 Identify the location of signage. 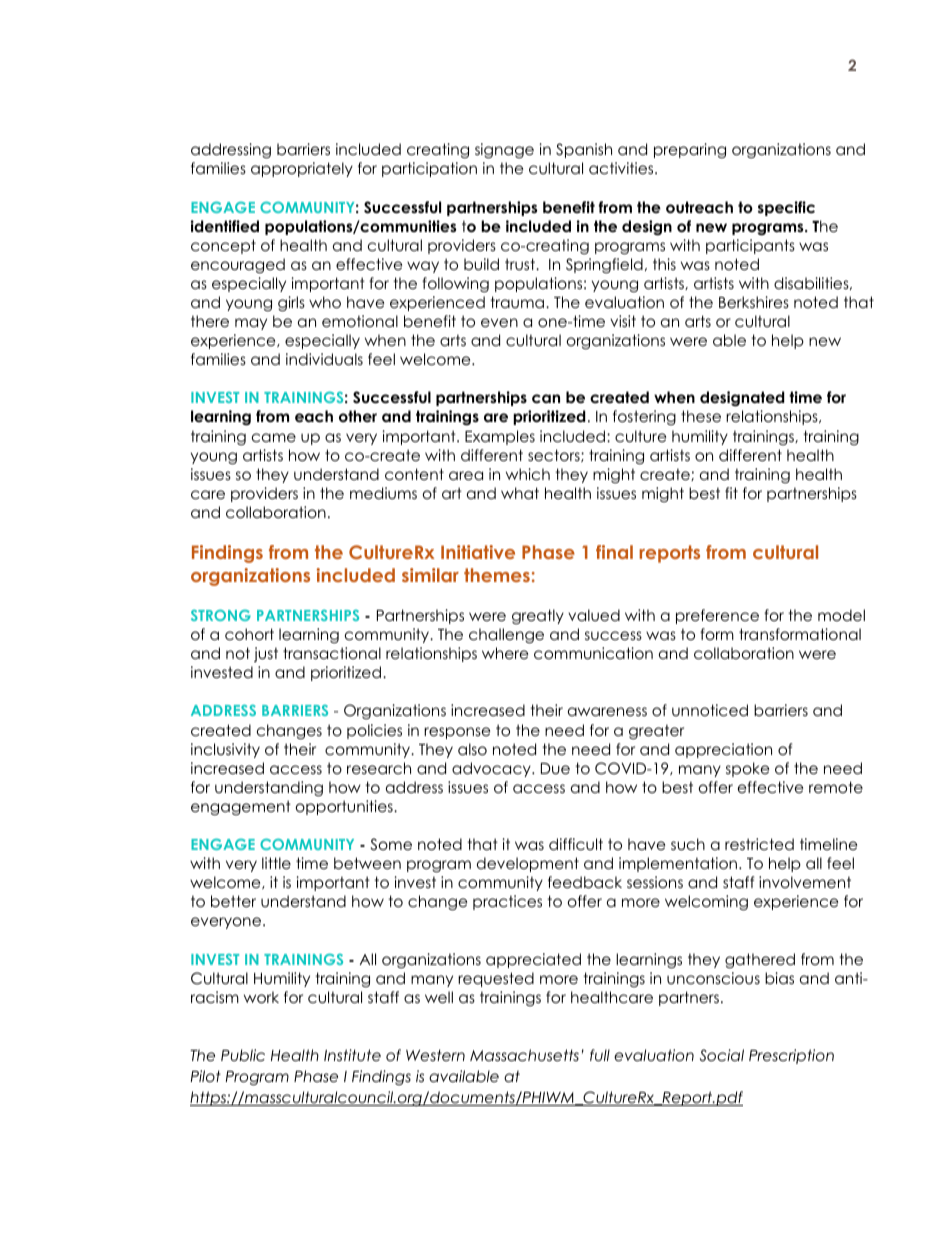
(504, 151).
